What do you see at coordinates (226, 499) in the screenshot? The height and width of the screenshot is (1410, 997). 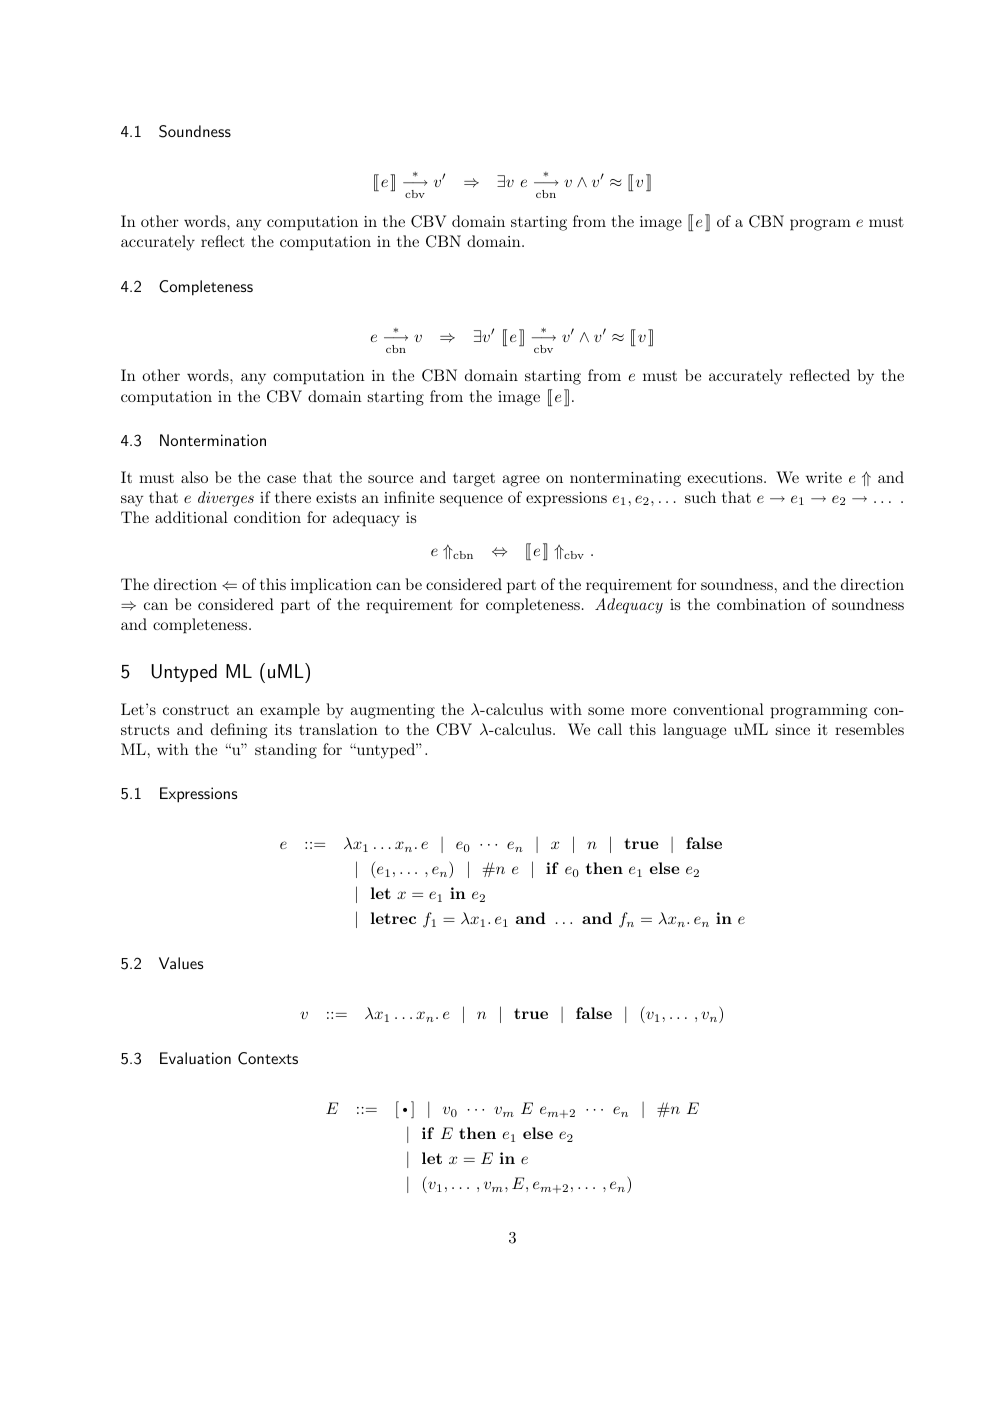 I see `diverges` at bounding box center [226, 499].
